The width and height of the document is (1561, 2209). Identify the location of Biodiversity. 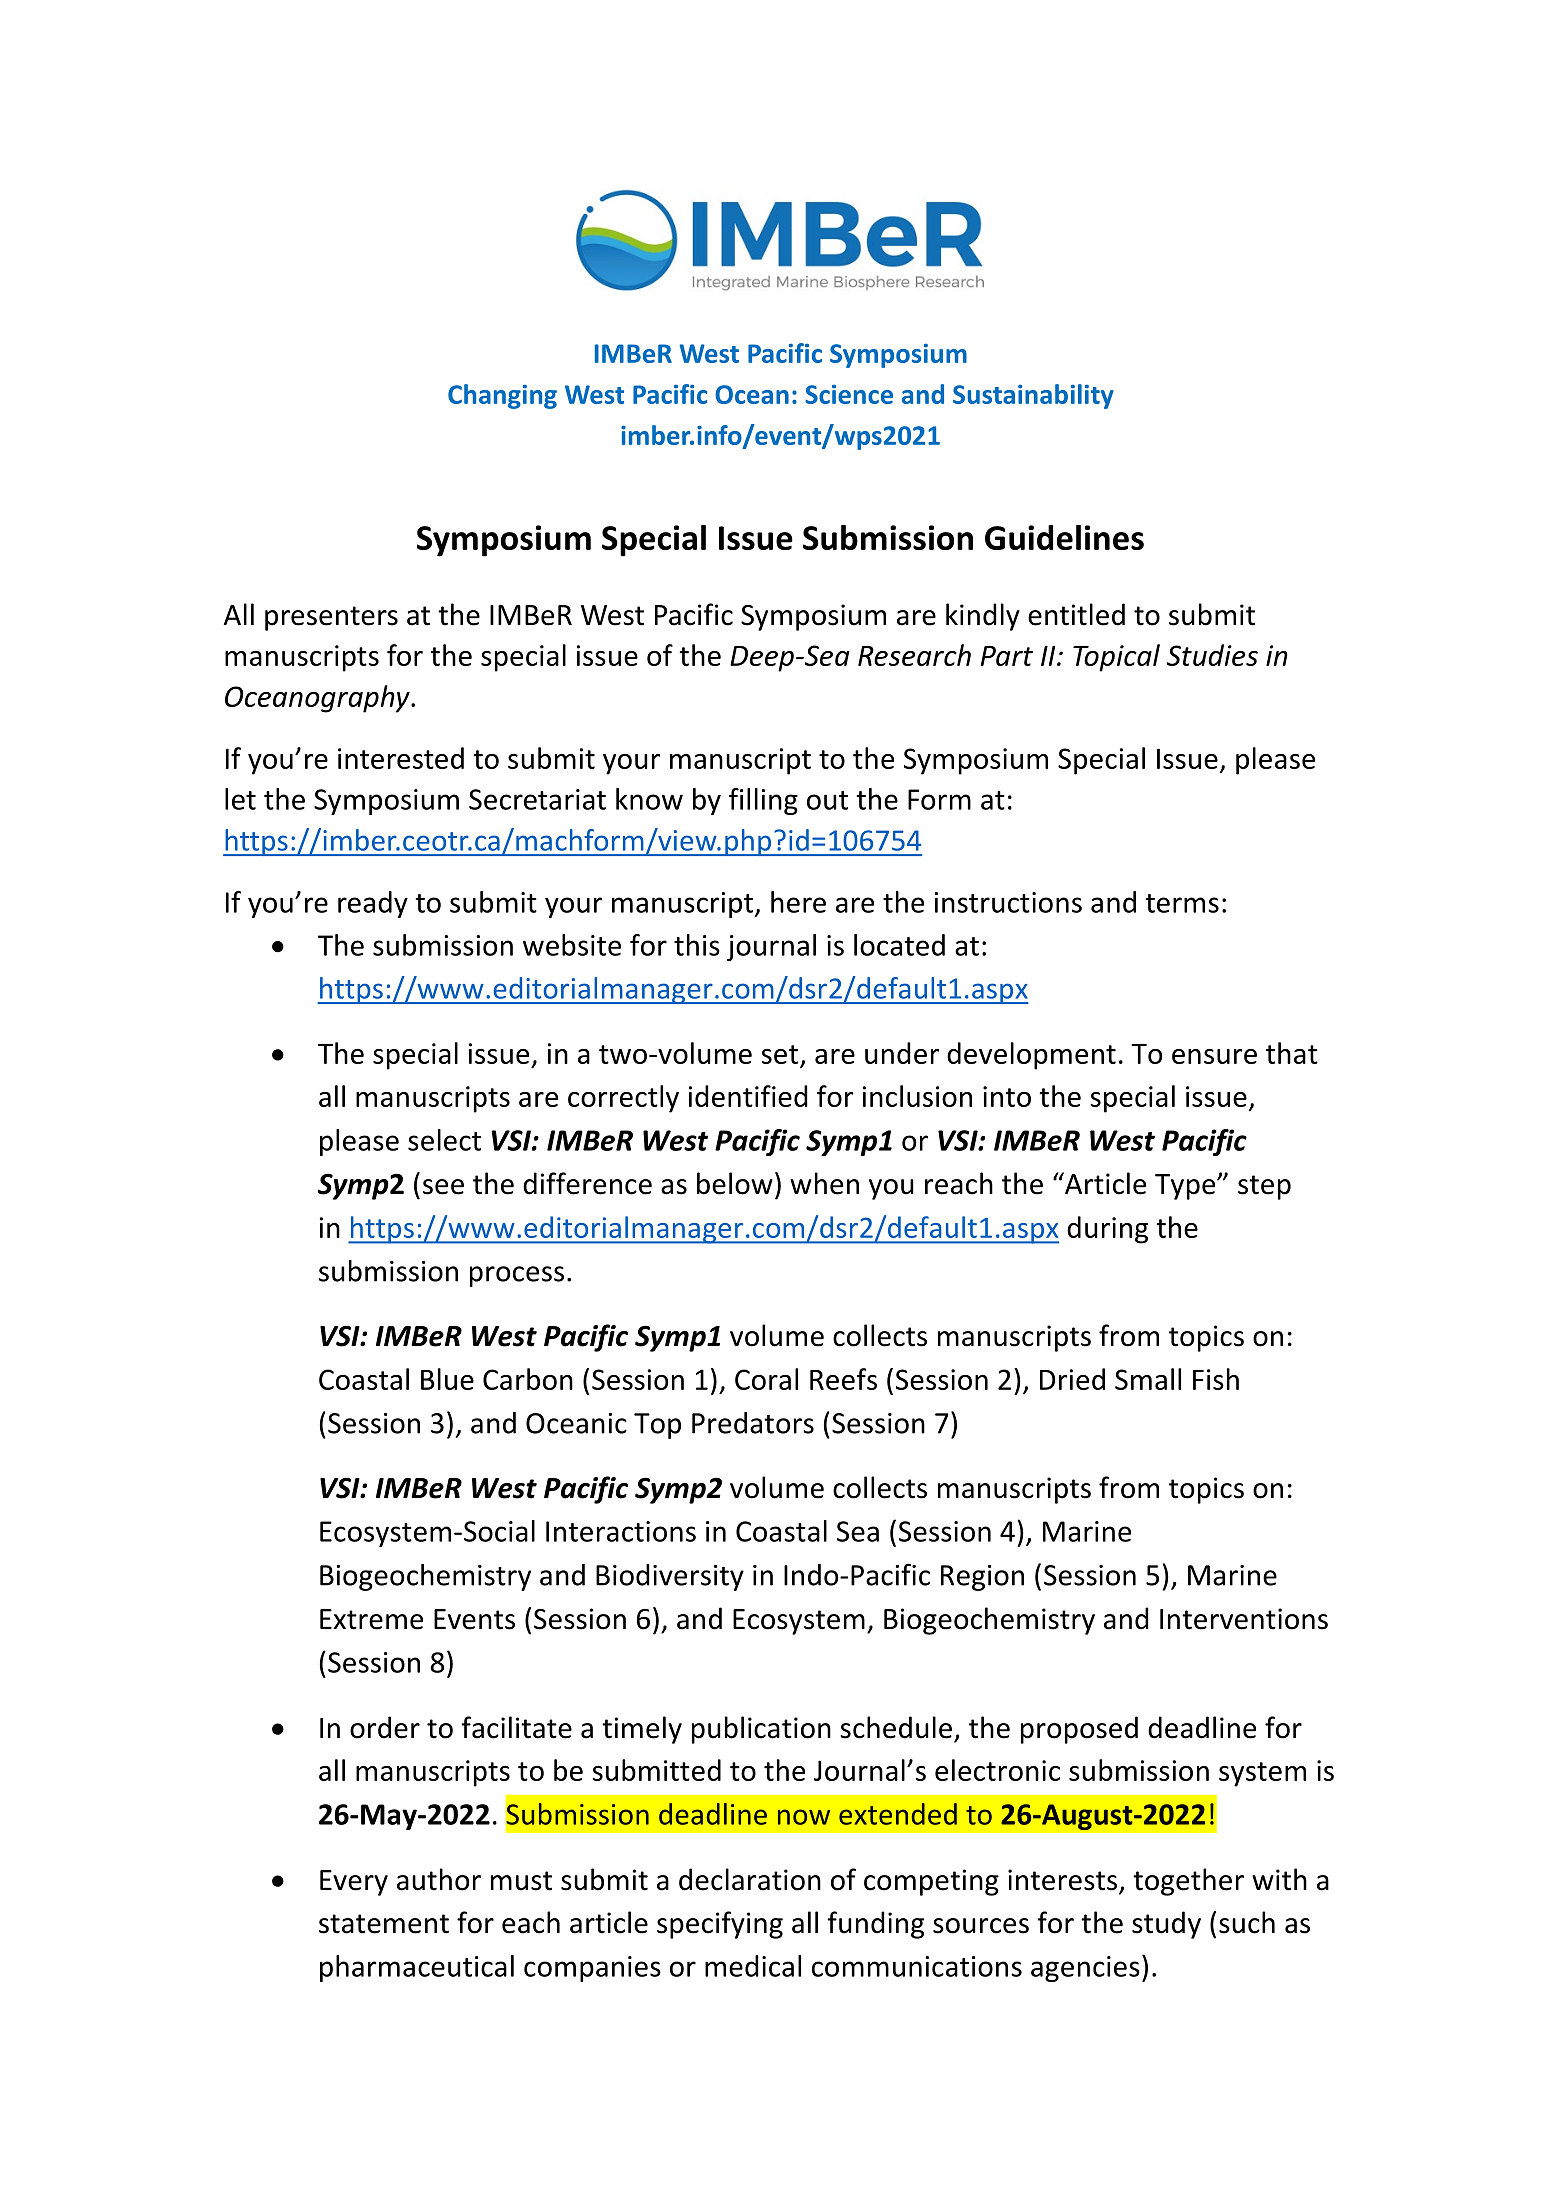
(670, 1577).
